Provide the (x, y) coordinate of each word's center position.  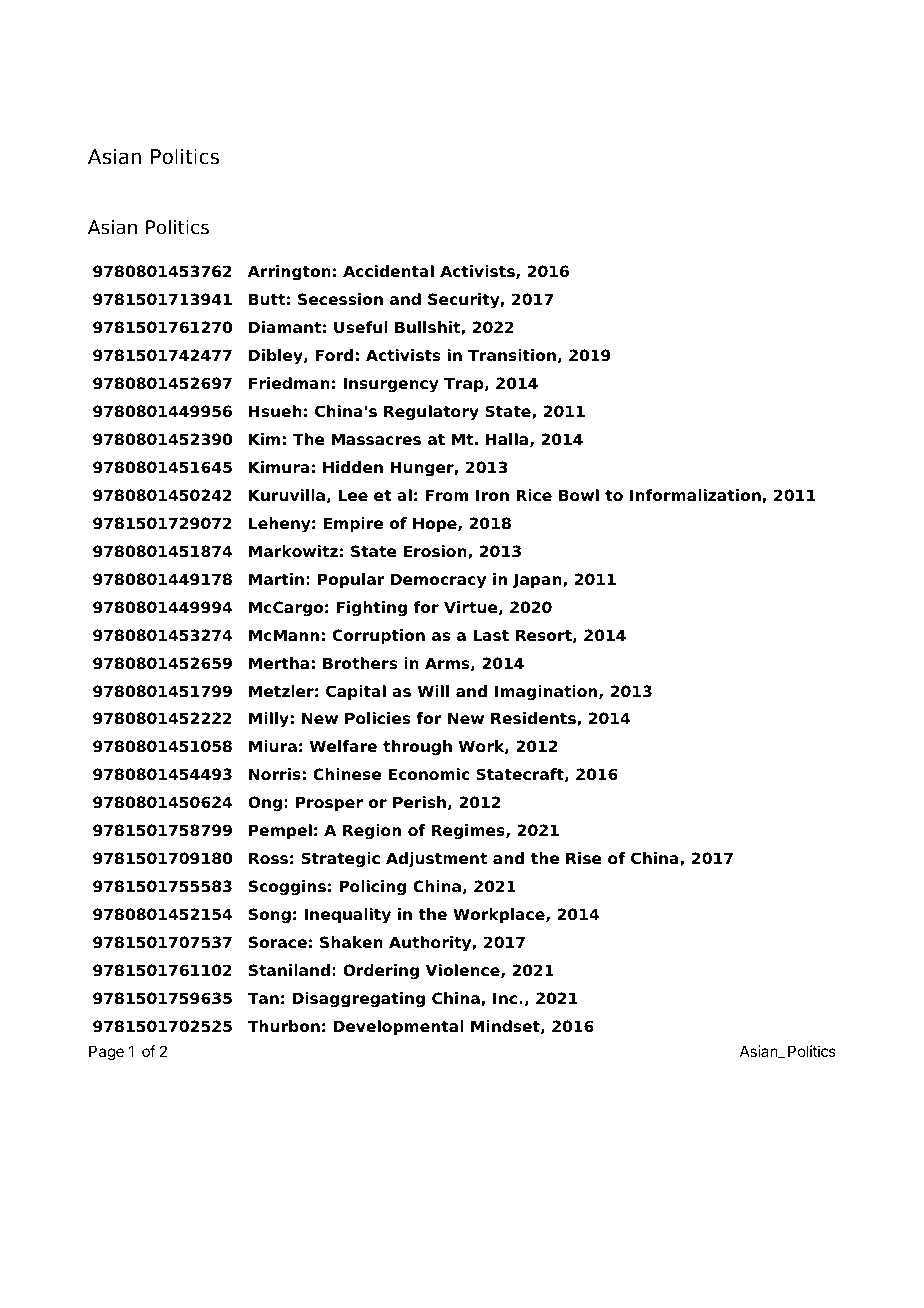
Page (106, 1053)
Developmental (399, 1028)
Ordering (381, 972)
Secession (340, 299)
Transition (512, 355)
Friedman (289, 383)
